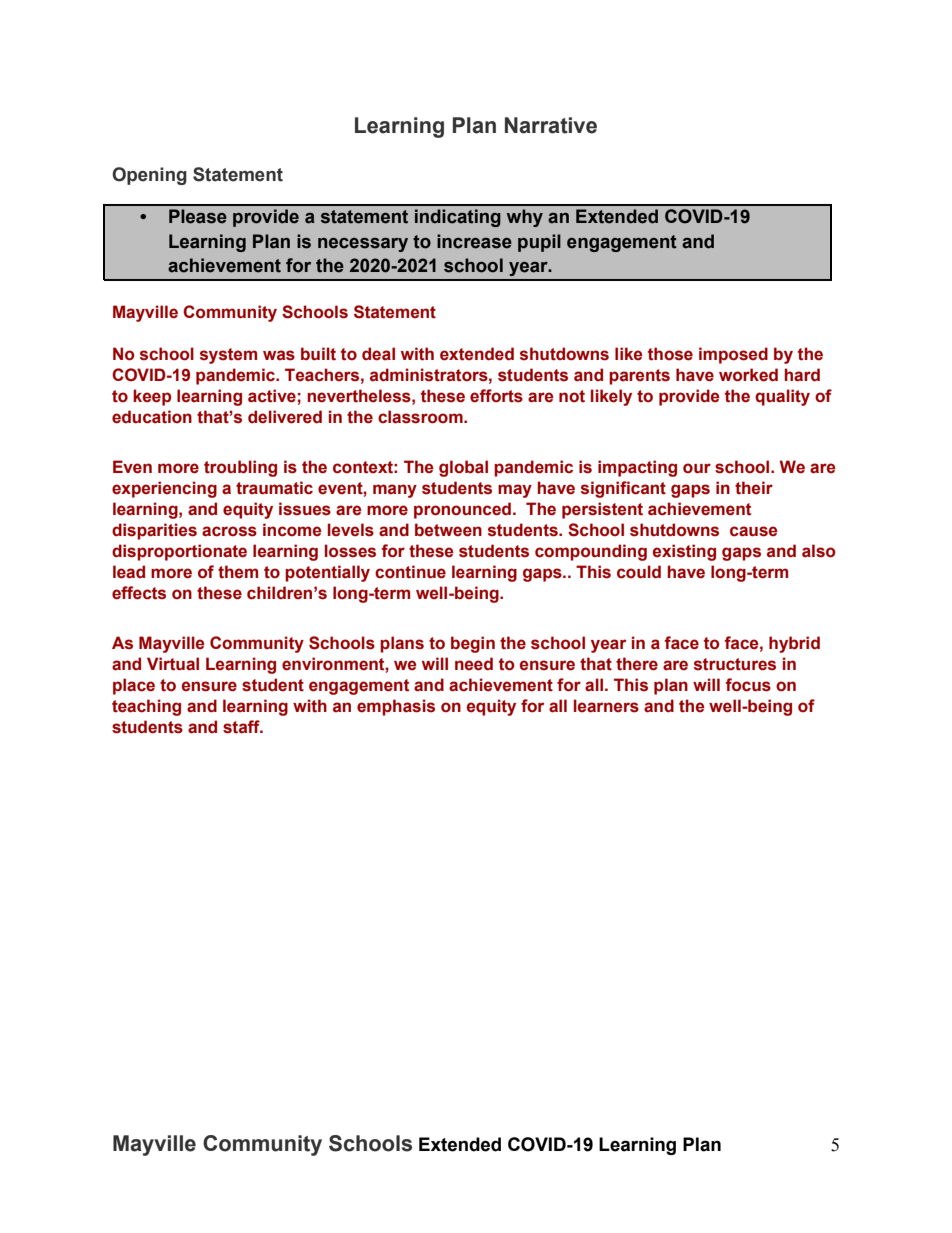 This document has height=1233, width=952. What do you see at coordinates (173, 664) in the document?
I see `Virtual` at bounding box center [173, 664].
